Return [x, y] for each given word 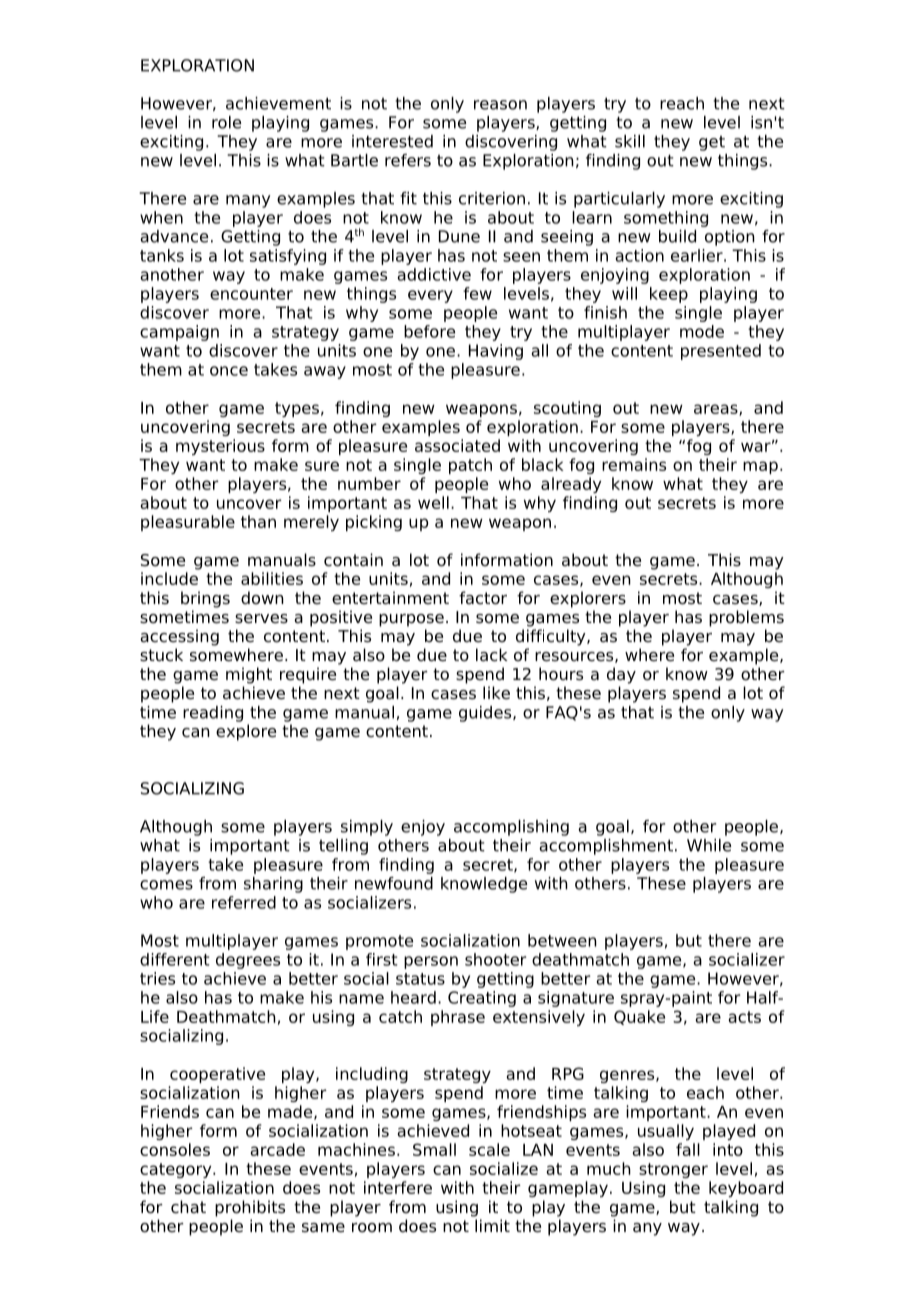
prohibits [250, 1208]
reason [500, 105]
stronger [673, 1170]
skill [630, 141]
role [226, 122]
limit [492, 1225]
